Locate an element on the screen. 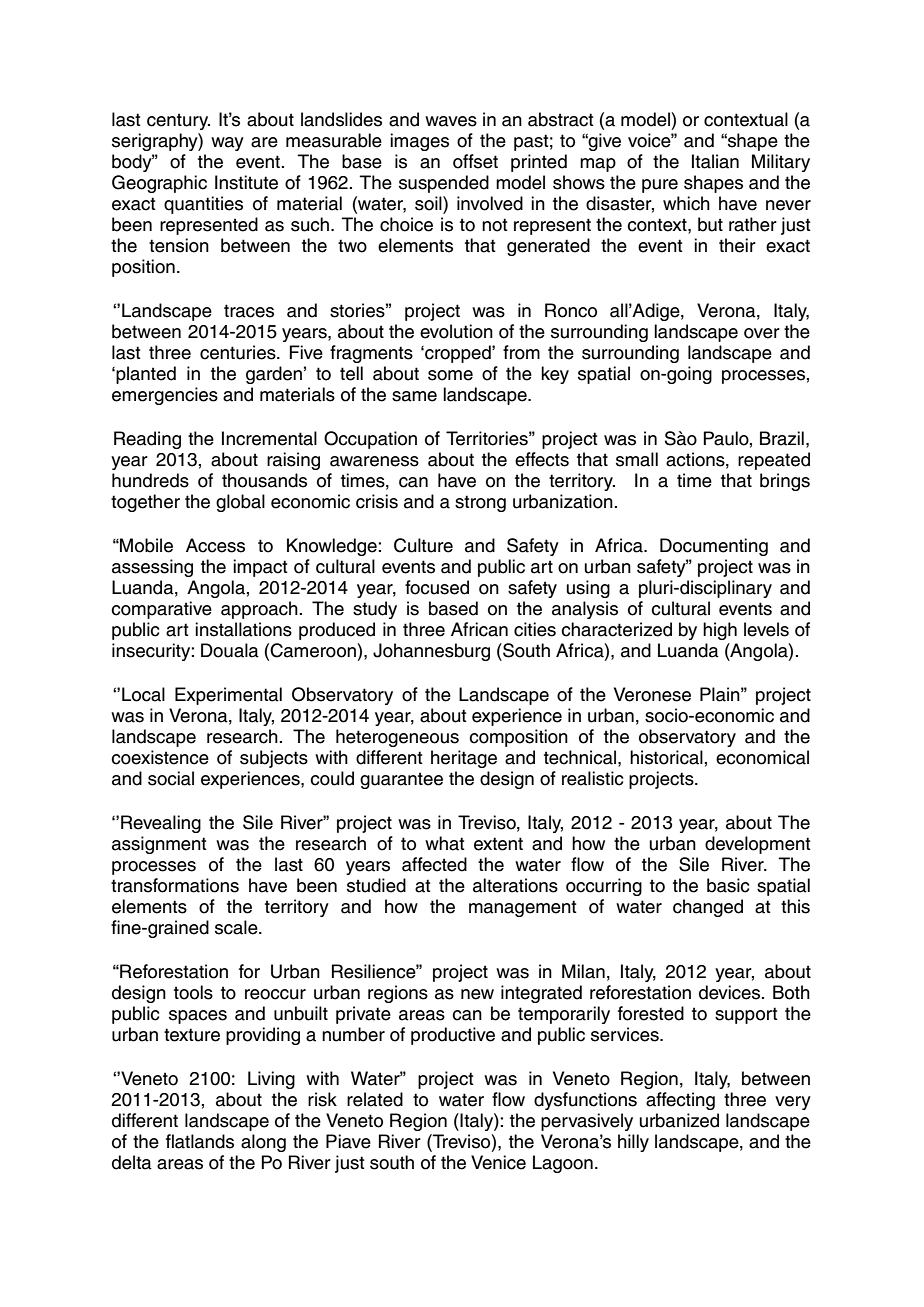 This screenshot has height=1307, width=924. Italian is located at coordinates (715, 161).
